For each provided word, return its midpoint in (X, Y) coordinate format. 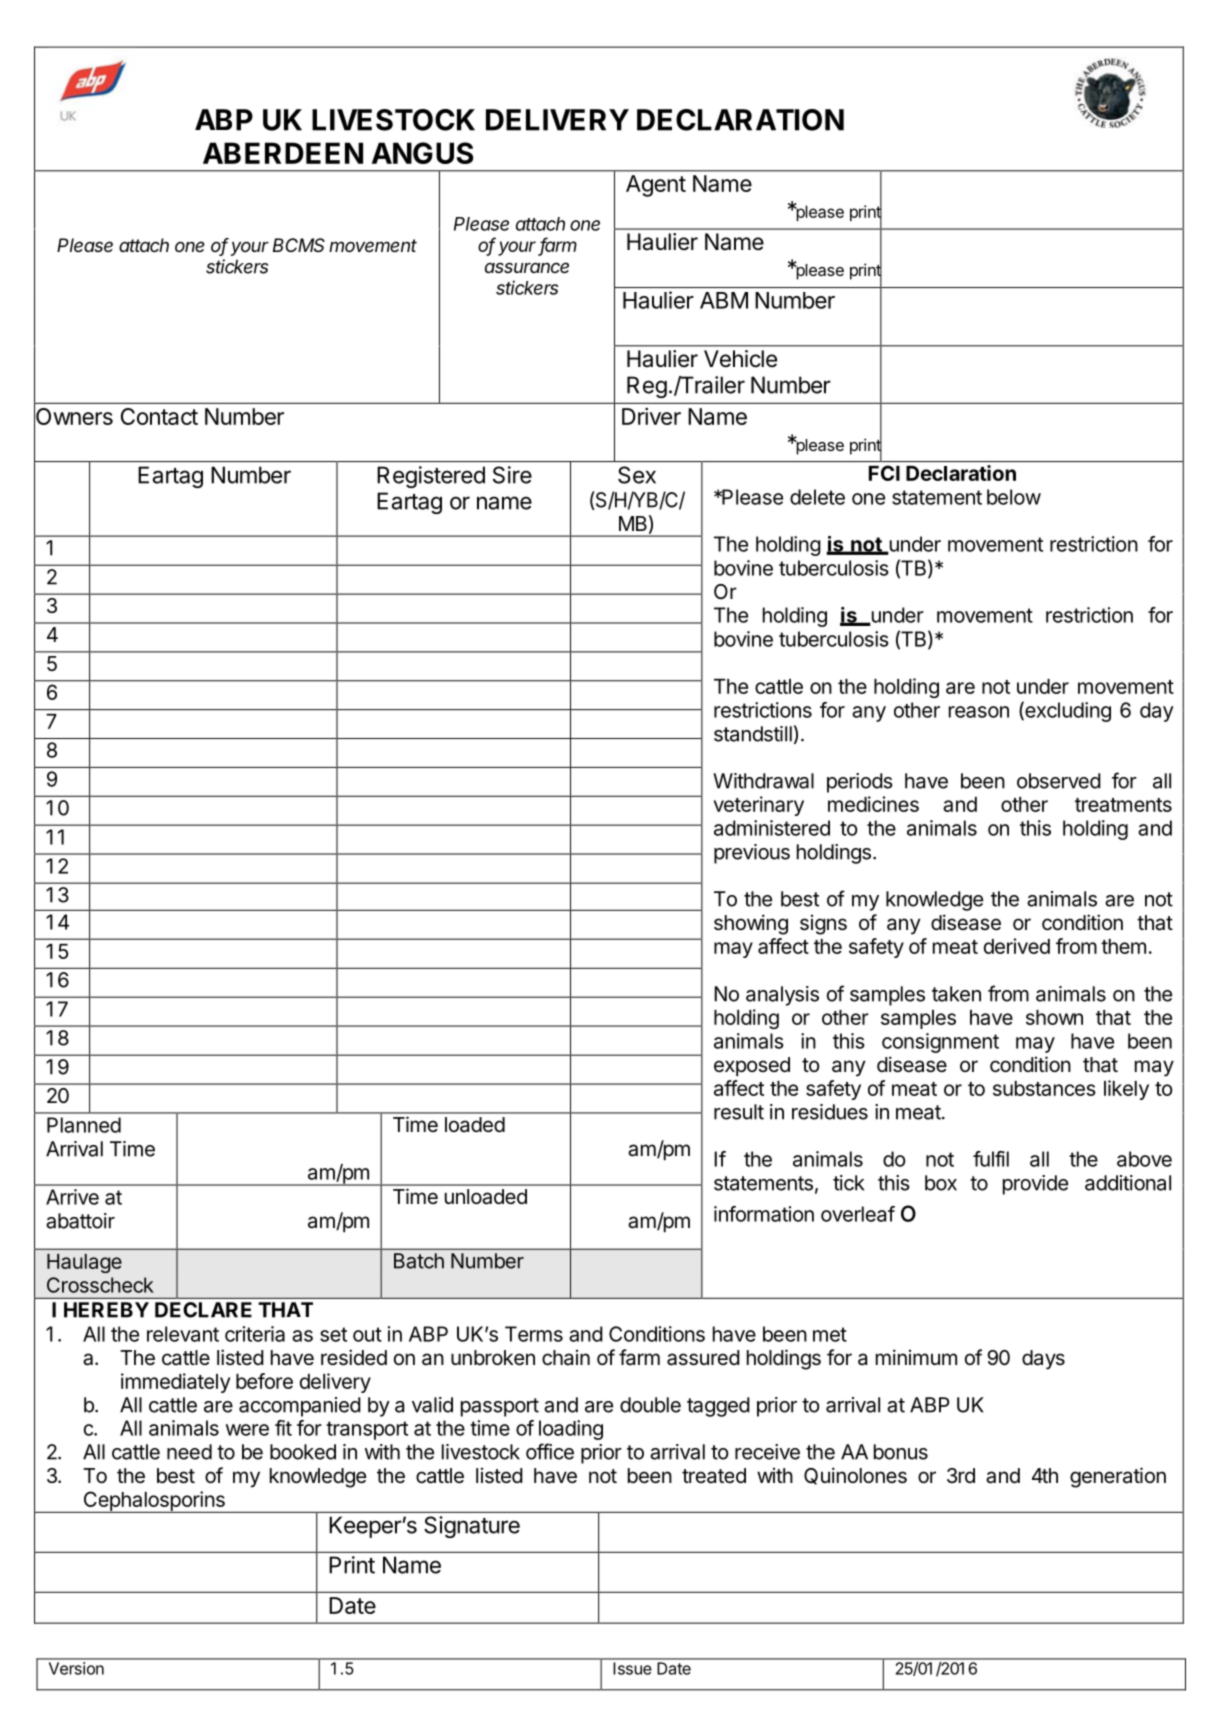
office (550, 1451)
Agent (656, 186)
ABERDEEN (283, 153)
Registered (431, 477)
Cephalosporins (154, 1502)
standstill (753, 734)
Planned (84, 1125)
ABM (724, 300)
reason (979, 712)
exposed (752, 1066)
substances (1044, 1088)
